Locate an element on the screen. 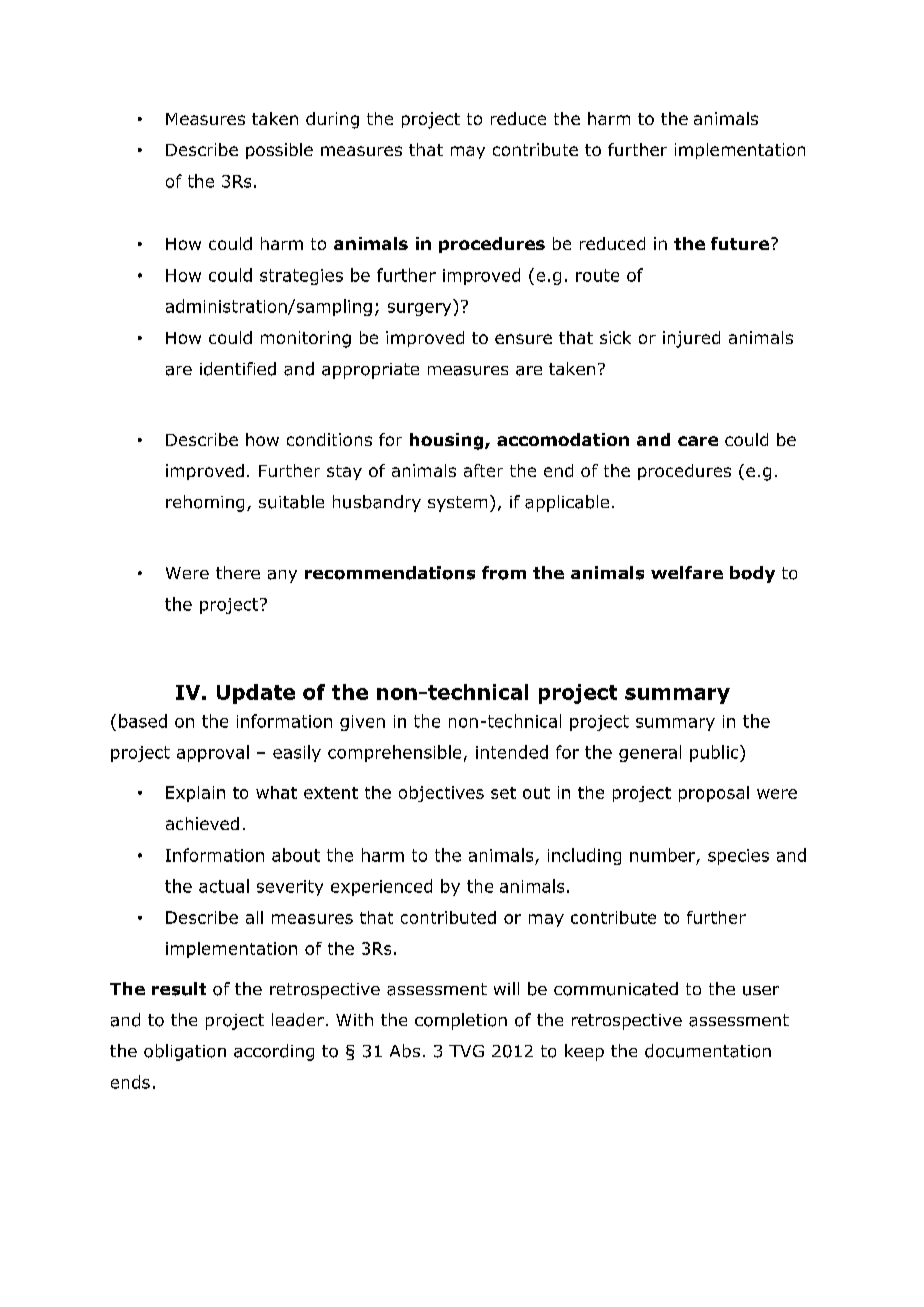 This screenshot has height=1307, width=924. actual is located at coordinates (224, 886).
